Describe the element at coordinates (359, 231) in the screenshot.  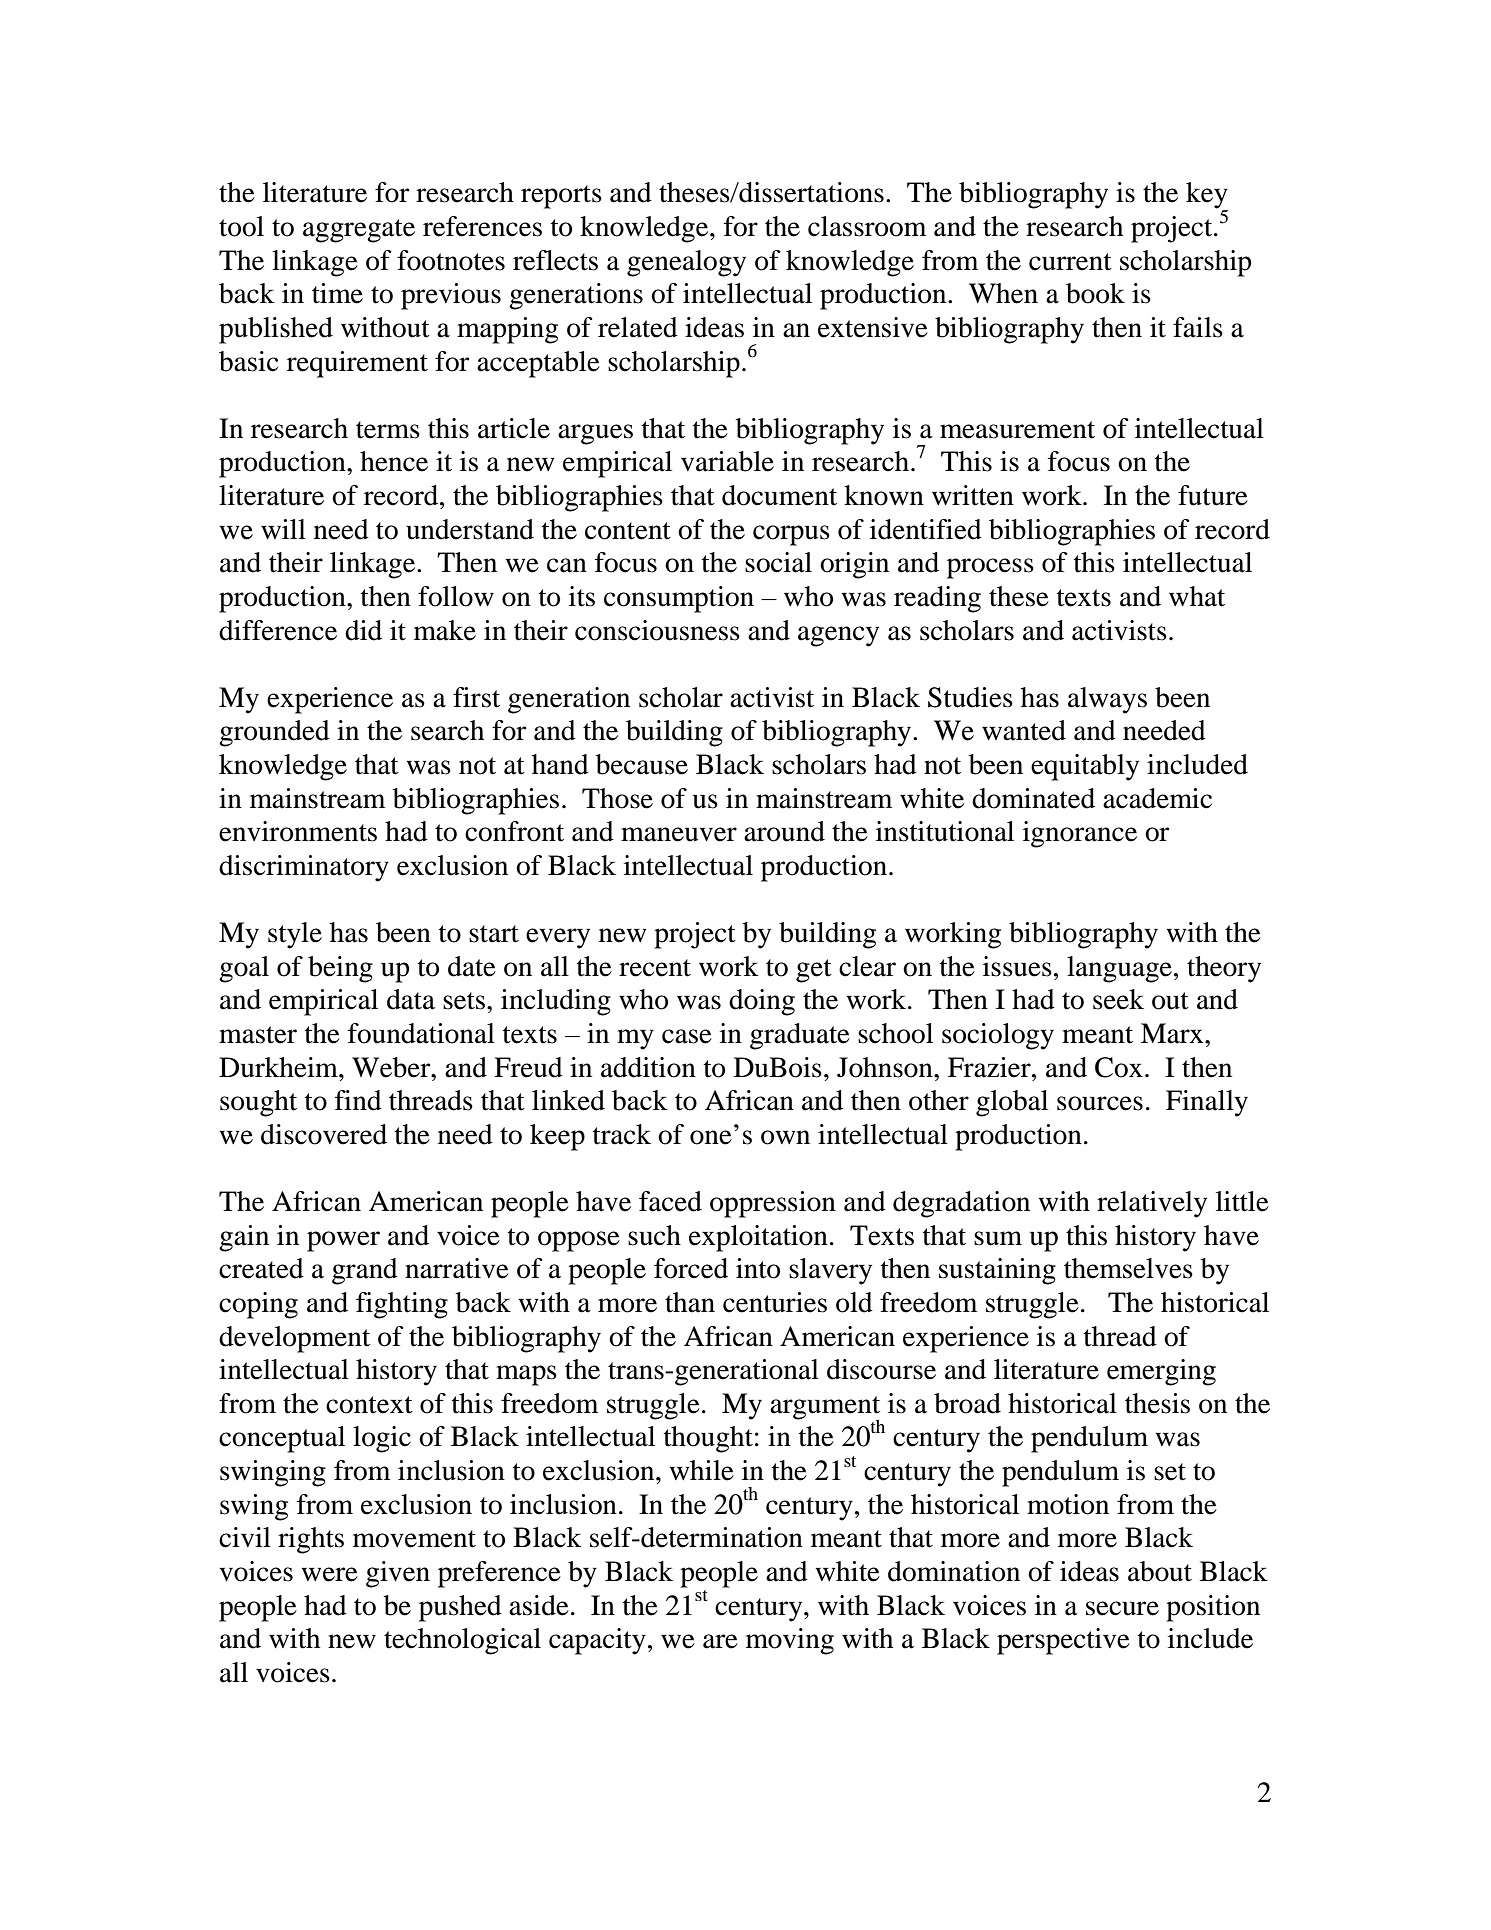
I see `aggregate` at that location.
